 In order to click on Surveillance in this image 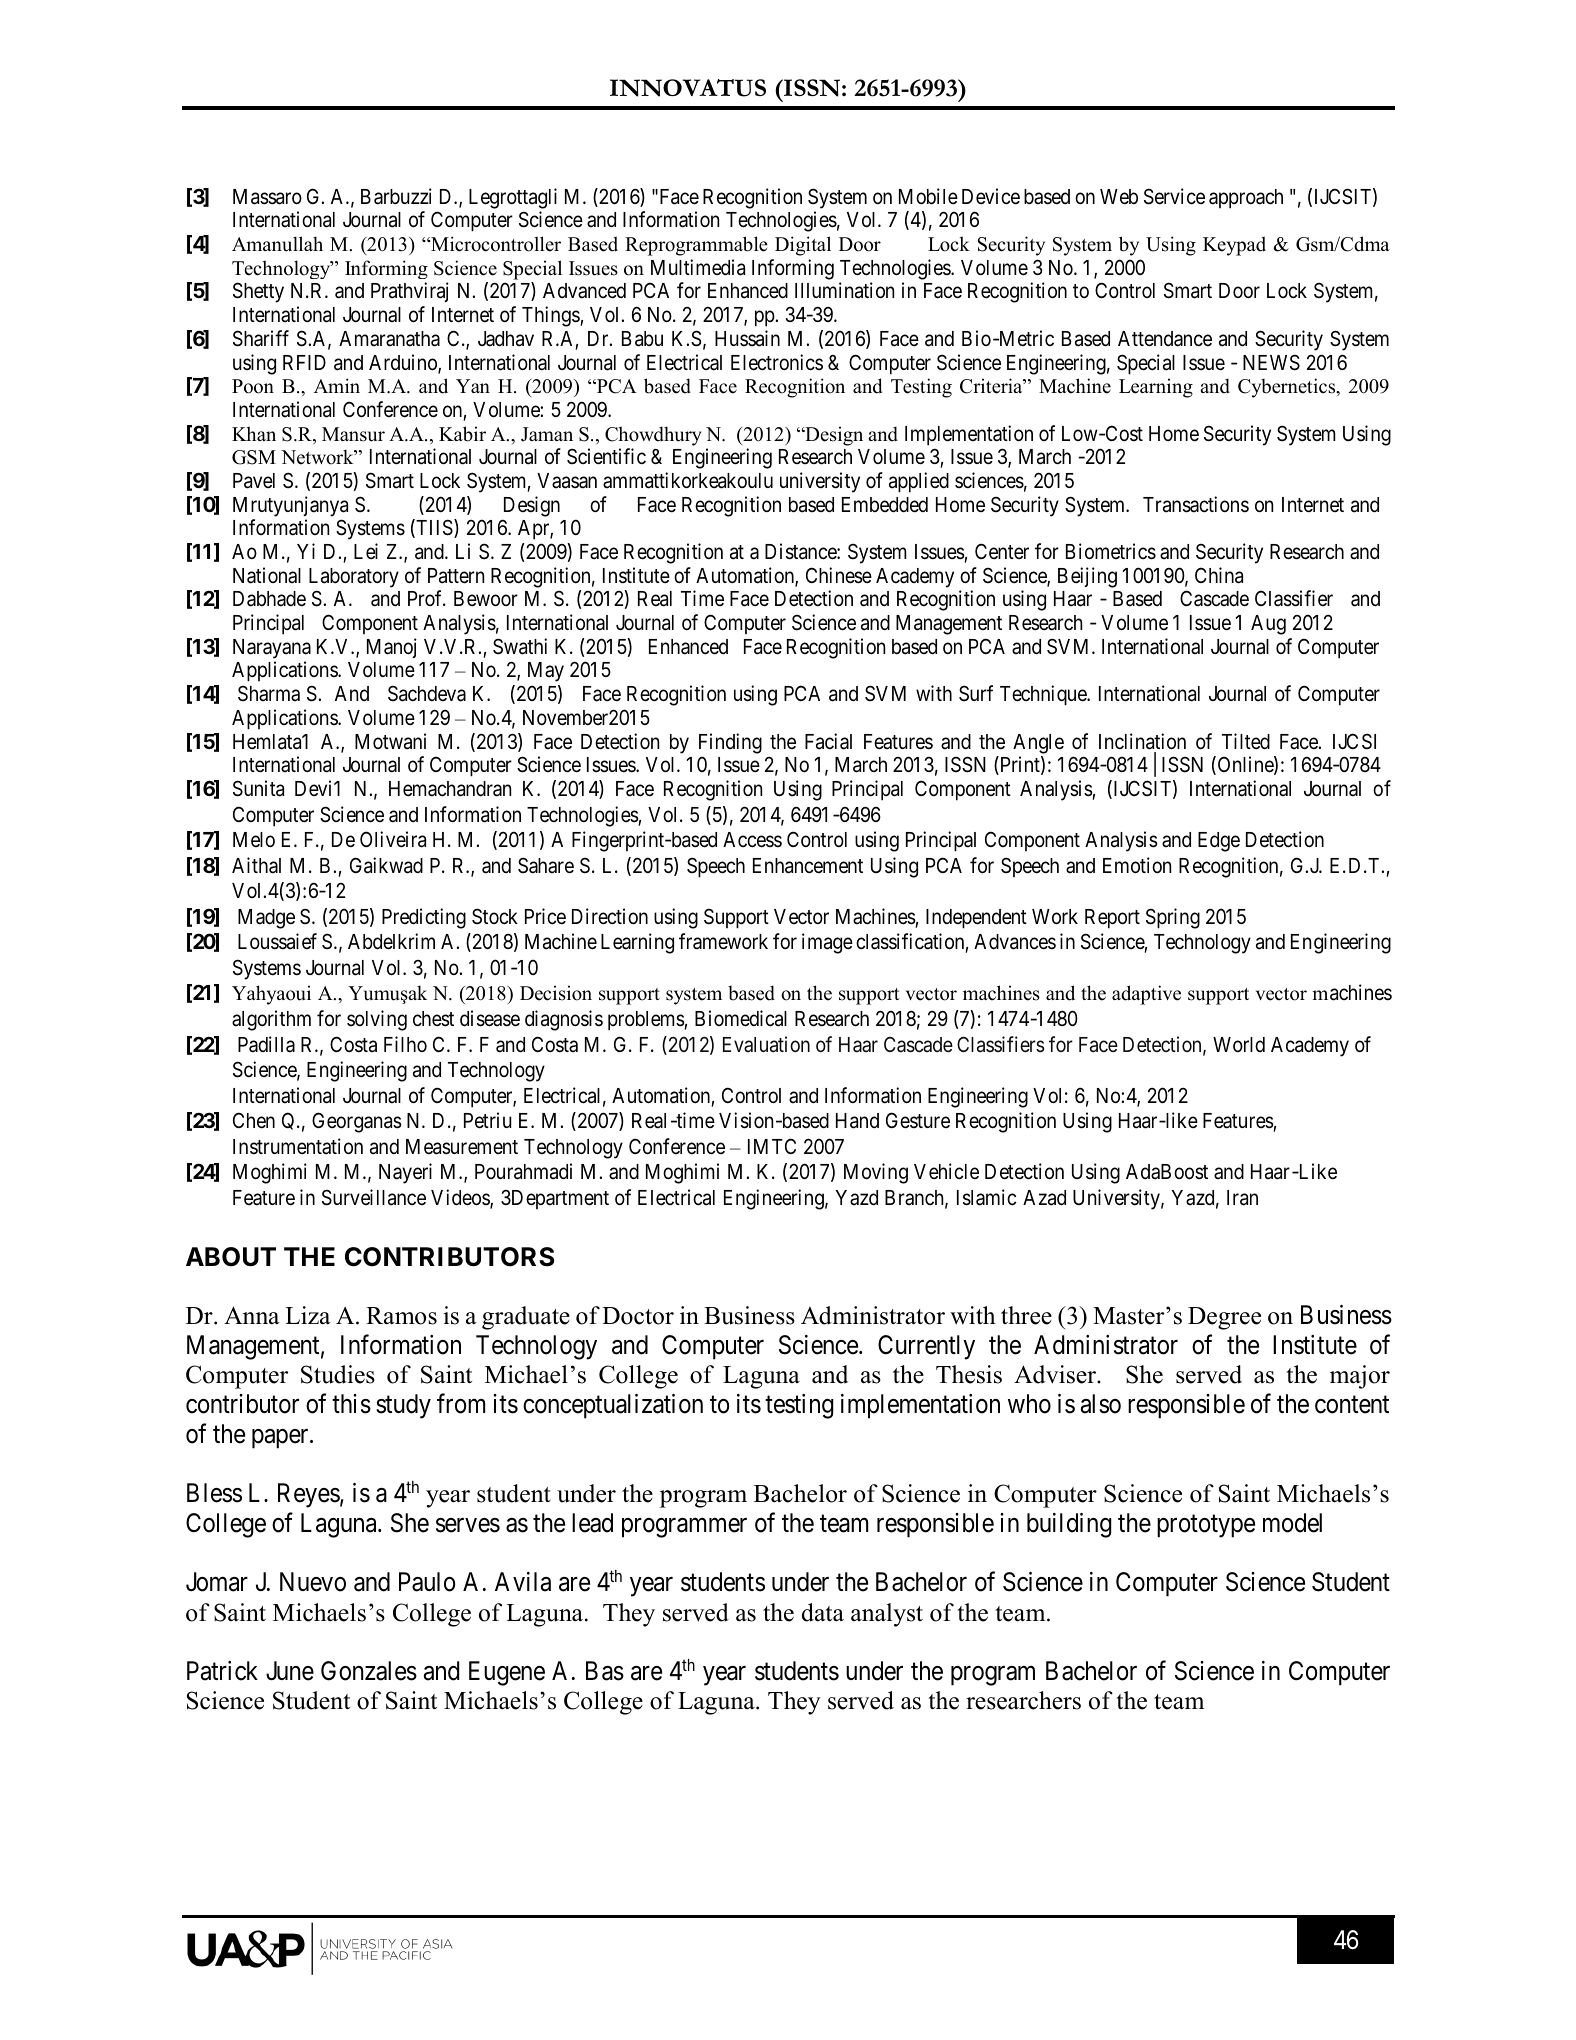, I will do `click(374, 1197)`.
